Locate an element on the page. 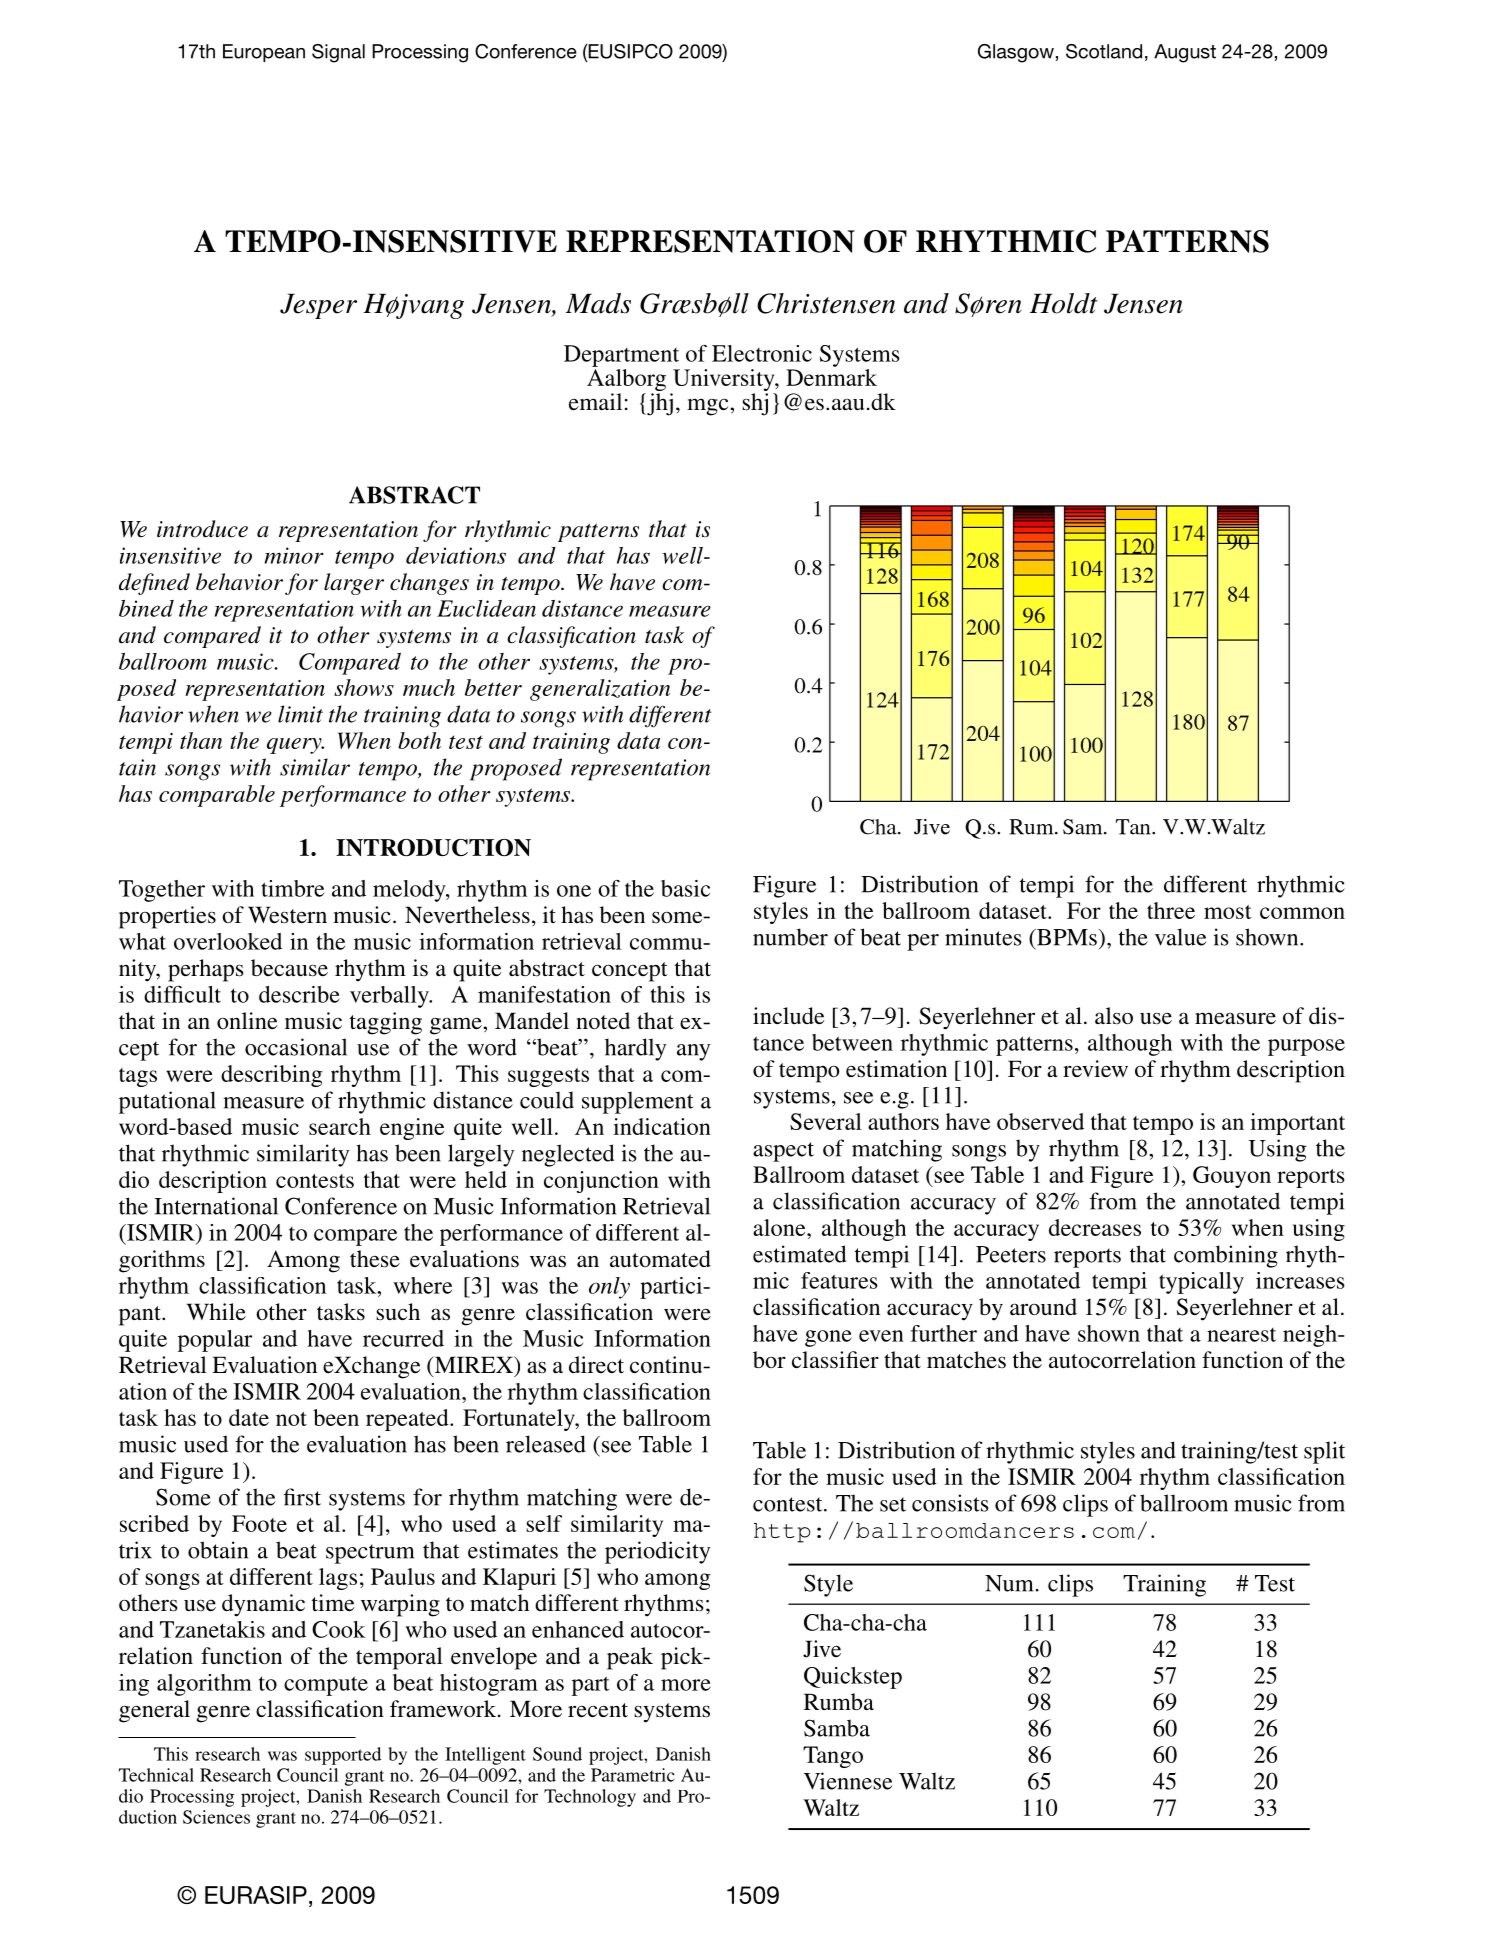 The height and width of the document is (1948, 1505). Christensen is located at coordinates (826, 303).
